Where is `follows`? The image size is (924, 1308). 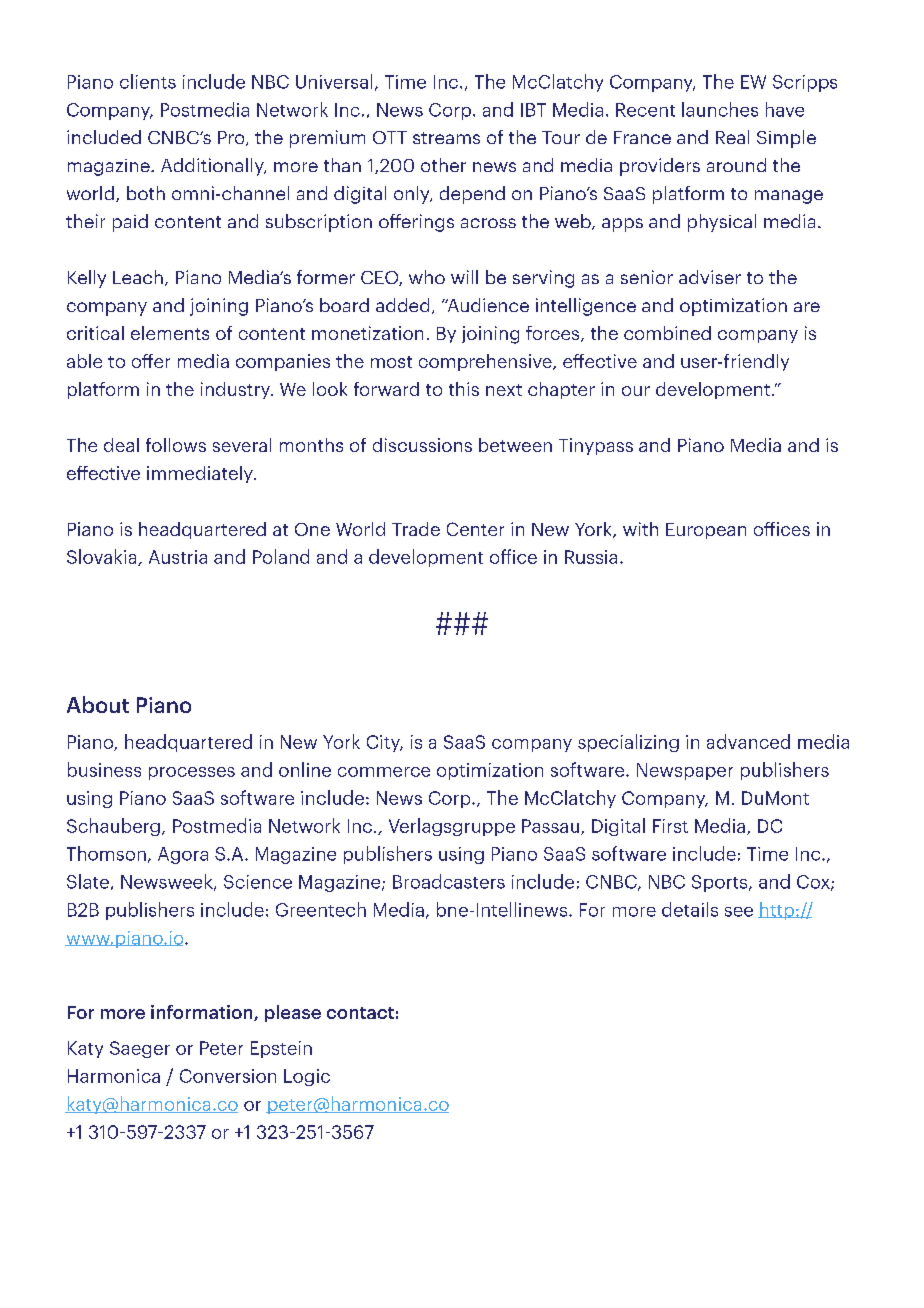 follows is located at coordinates (176, 445).
